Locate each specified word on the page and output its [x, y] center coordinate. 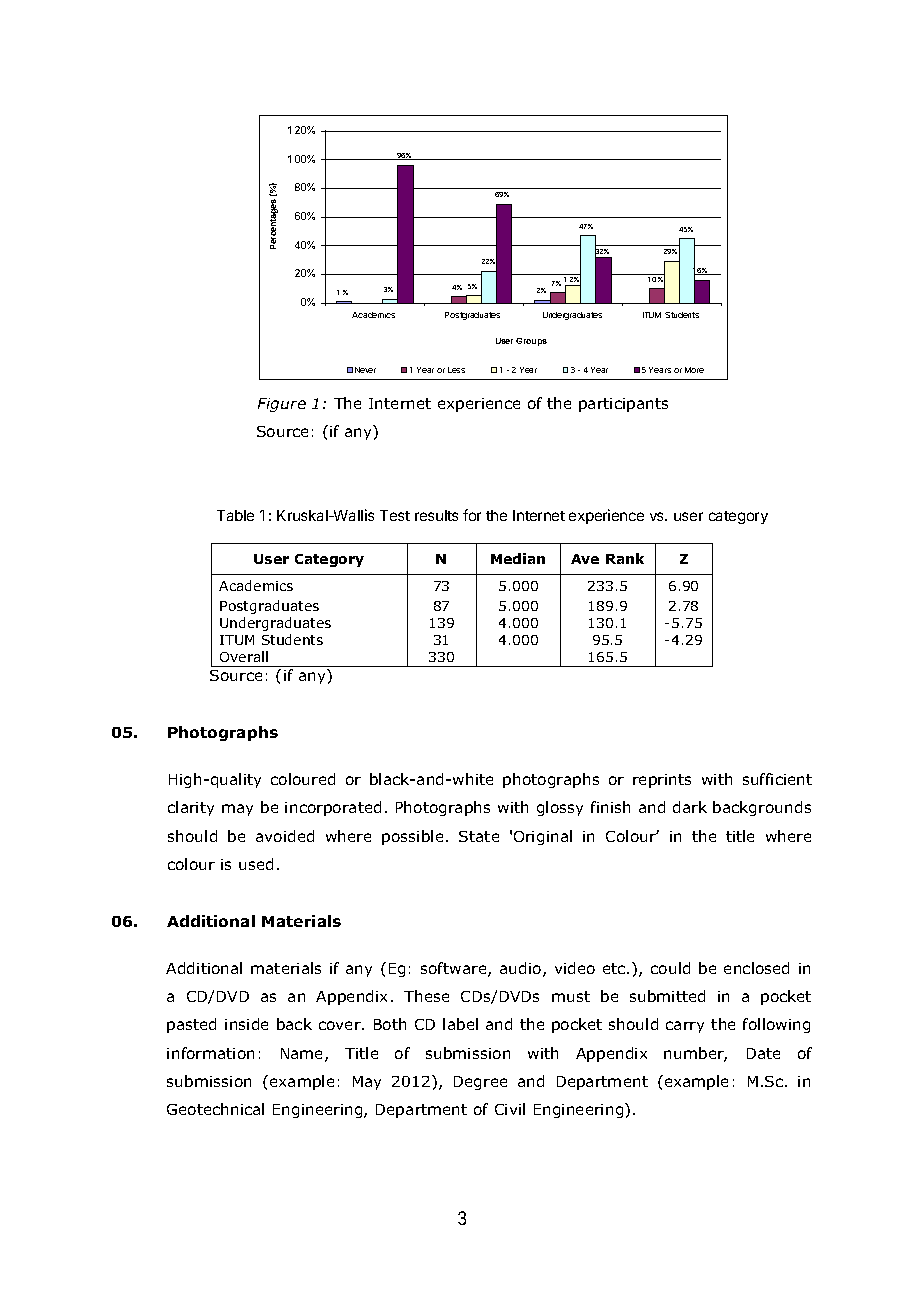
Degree [480, 1083]
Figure [282, 405]
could [670, 968]
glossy [560, 808]
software [455, 969]
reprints [662, 781]
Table [235, 515]
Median [518, 558]
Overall [244, 656]
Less [456, 370]
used [256, 864]
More [694, 370]
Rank [625, 558]
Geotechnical [215, 1109]
